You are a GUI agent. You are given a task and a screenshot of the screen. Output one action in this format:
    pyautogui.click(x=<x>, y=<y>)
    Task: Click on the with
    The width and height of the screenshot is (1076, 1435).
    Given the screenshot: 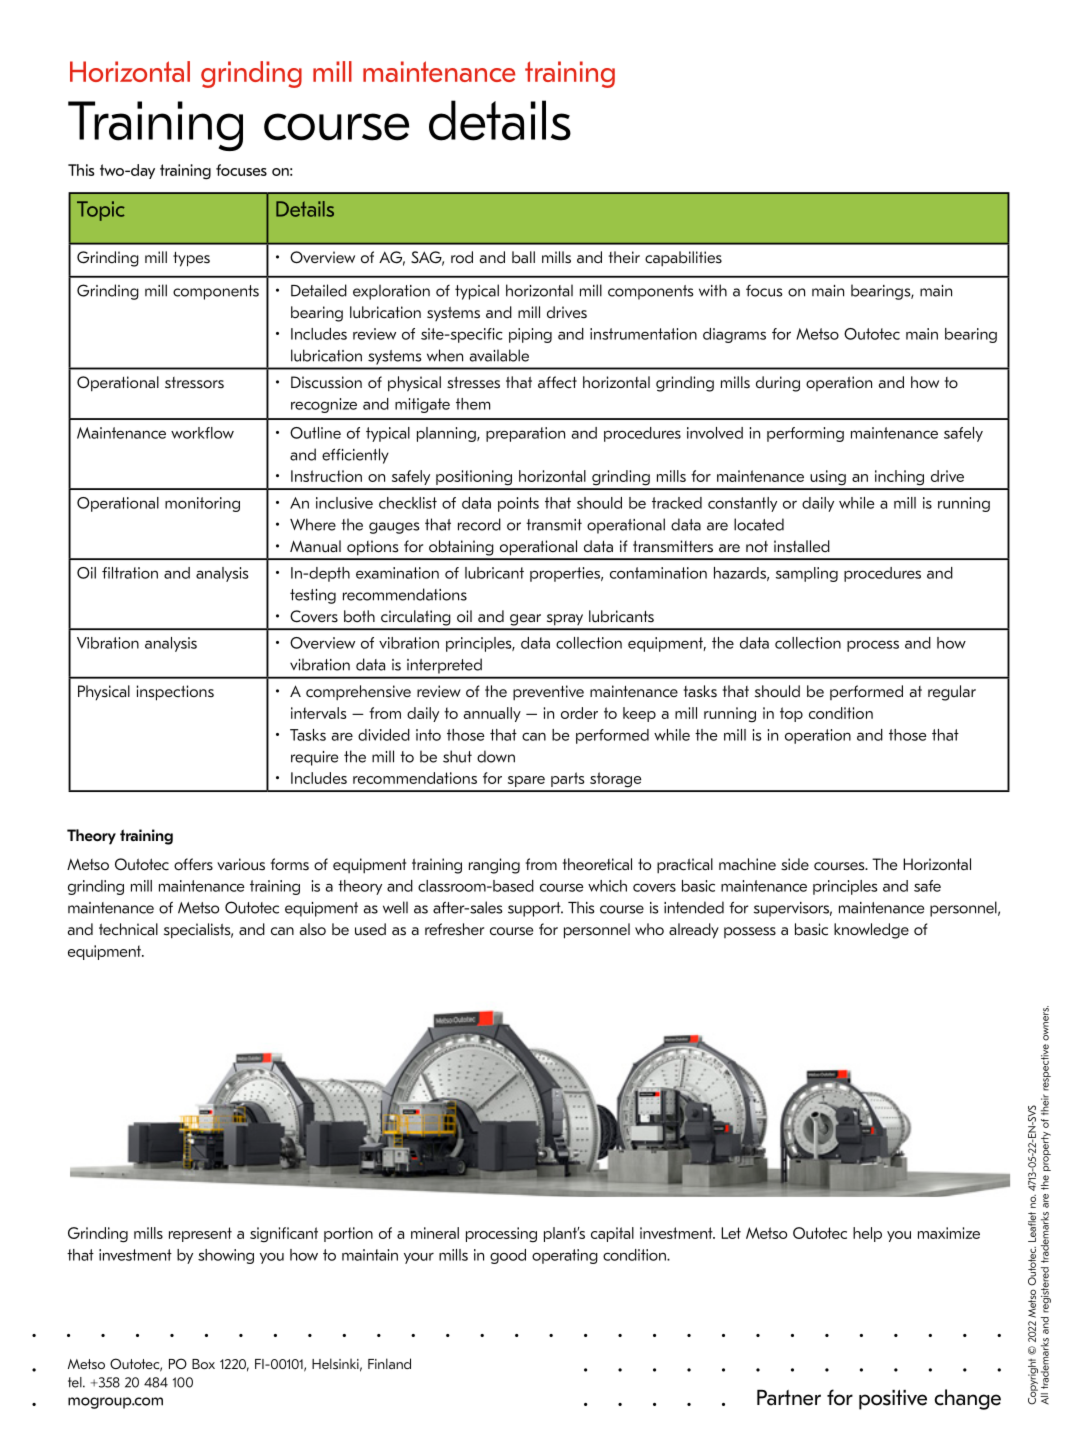 What is the action you would take?
    pyautogui.click(x=713, y=290)
